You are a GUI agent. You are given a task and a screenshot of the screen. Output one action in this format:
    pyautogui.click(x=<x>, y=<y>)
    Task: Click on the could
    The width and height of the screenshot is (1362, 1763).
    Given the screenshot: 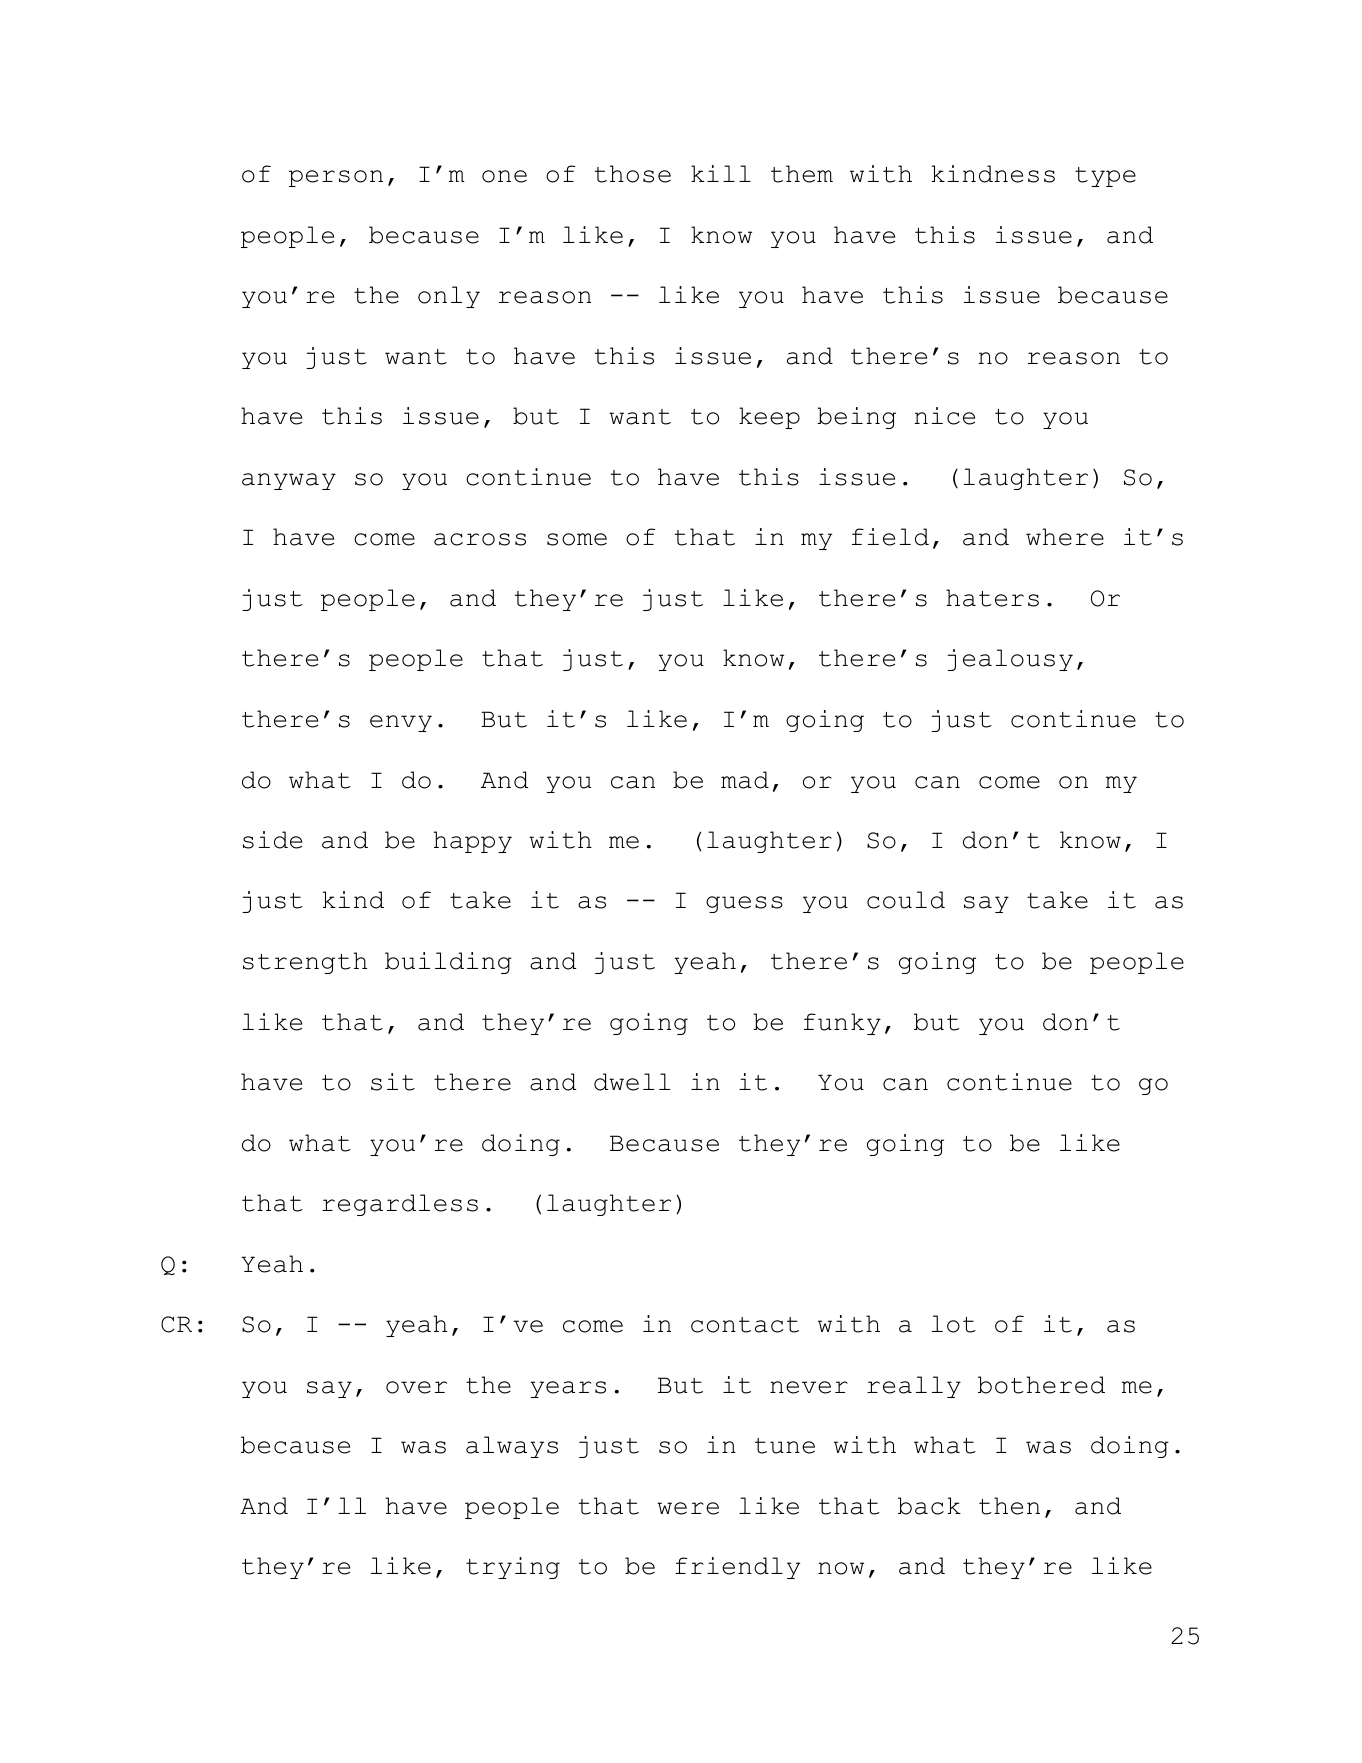 What is the action you would take?
    pyautogui.click(x=906, y=900)
